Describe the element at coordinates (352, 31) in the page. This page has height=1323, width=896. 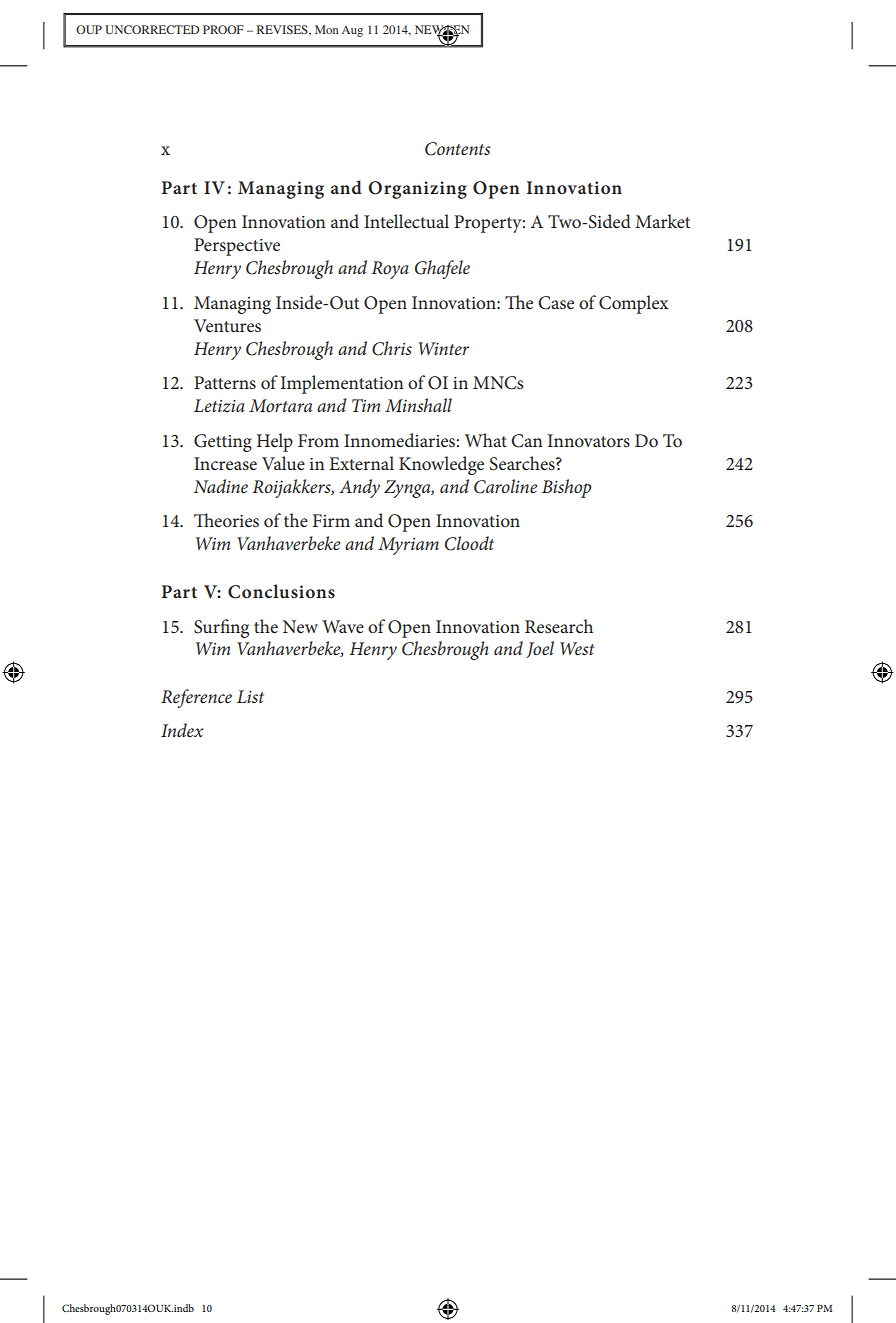
I see `Aug` at that location.
